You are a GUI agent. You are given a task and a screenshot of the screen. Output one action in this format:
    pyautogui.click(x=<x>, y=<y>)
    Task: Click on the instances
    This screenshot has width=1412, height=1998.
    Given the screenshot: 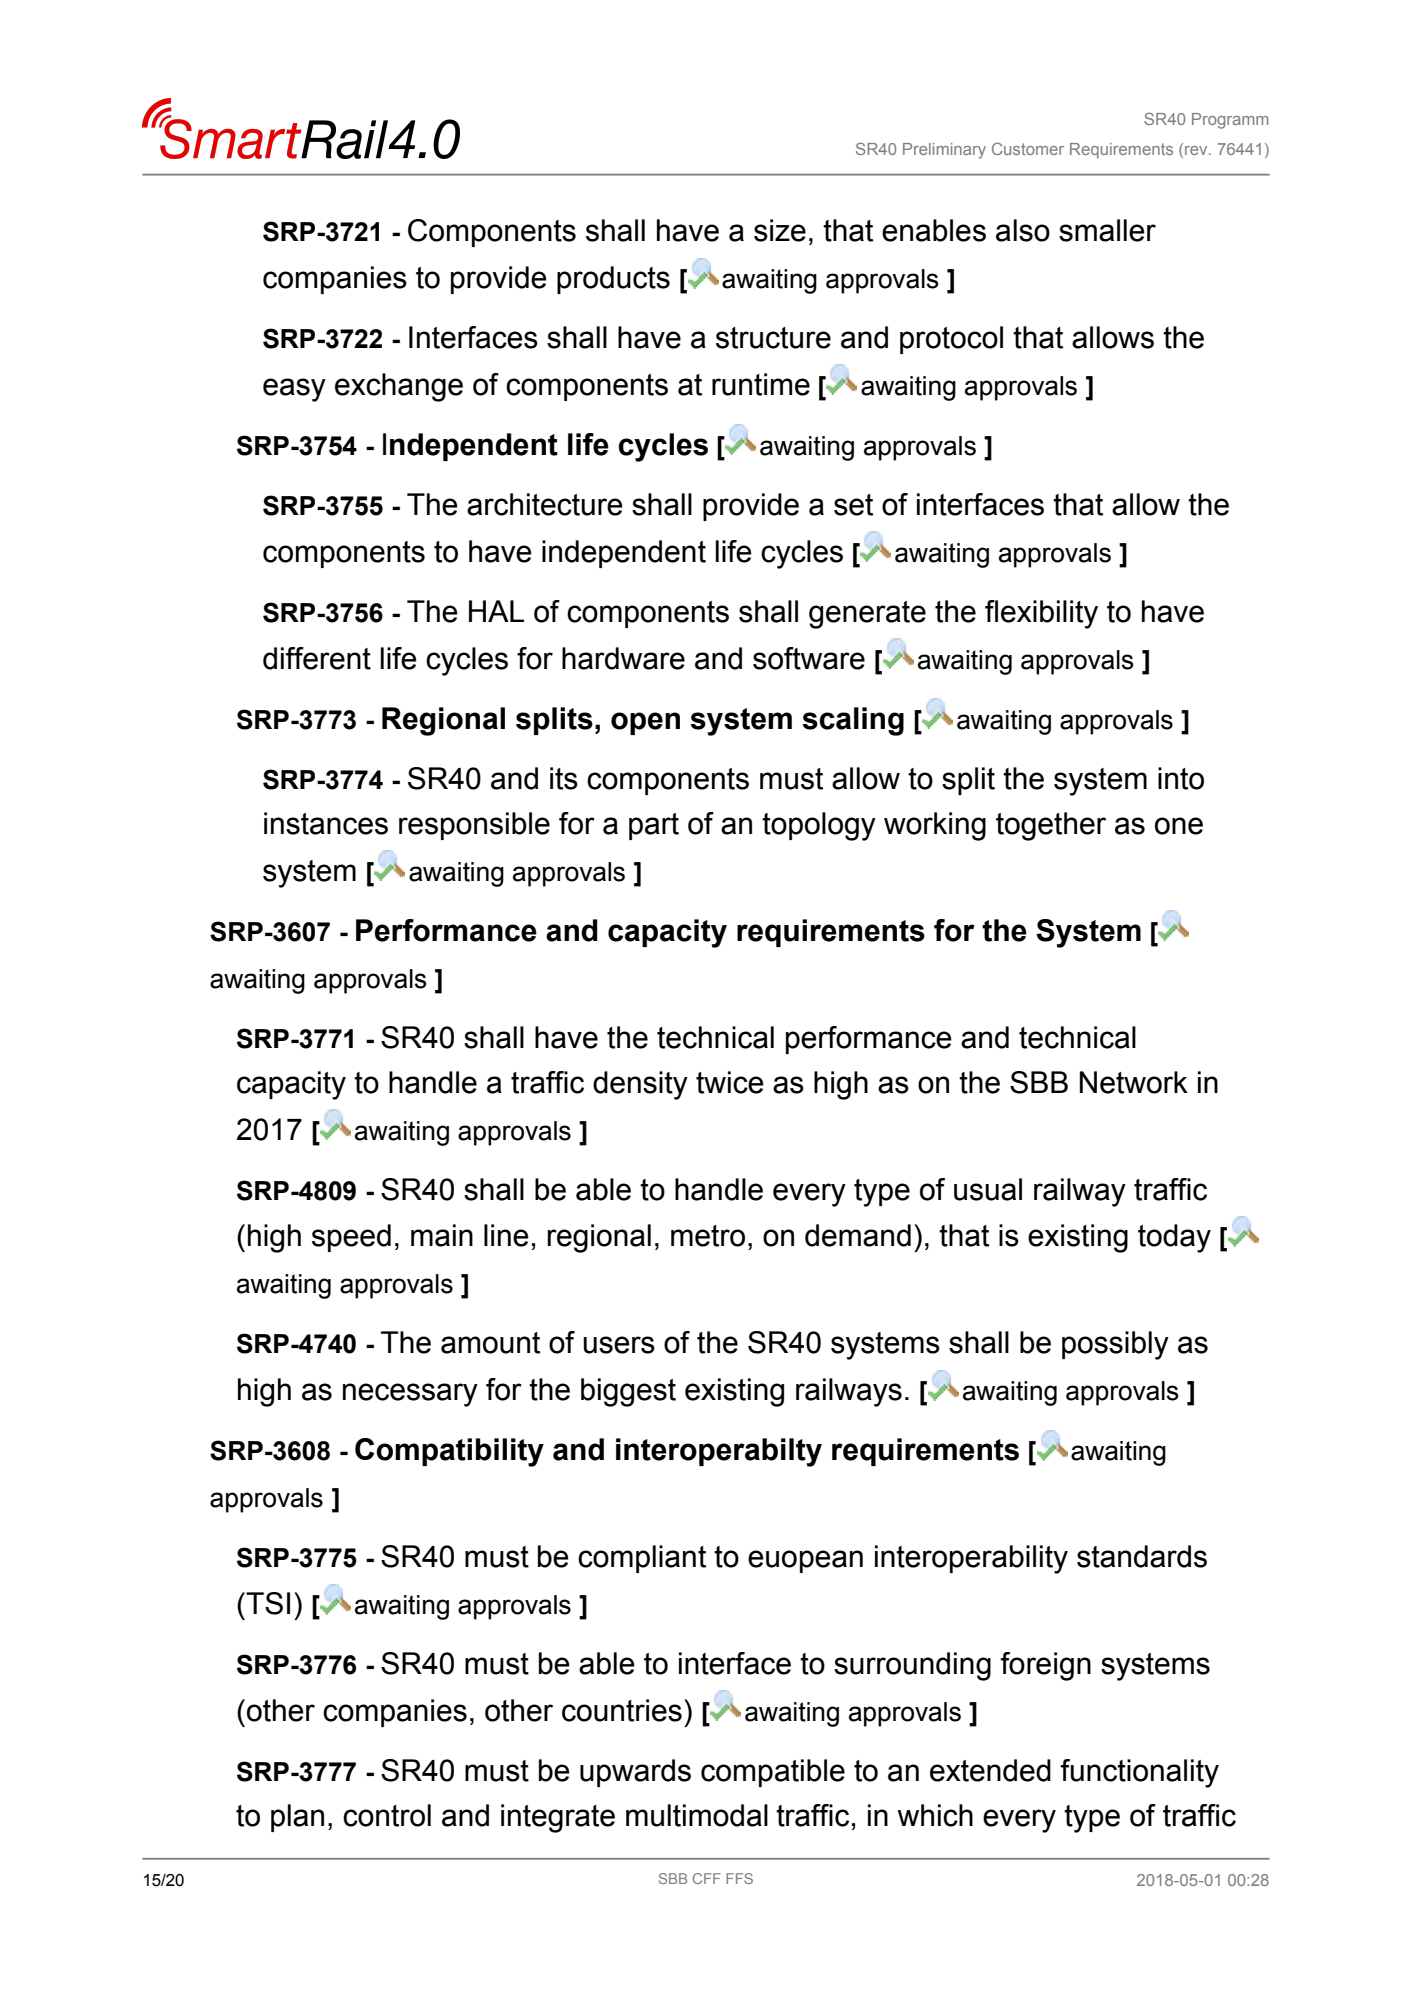 What is the action you would take?
    pyautogui.click(x=326, y=823)
